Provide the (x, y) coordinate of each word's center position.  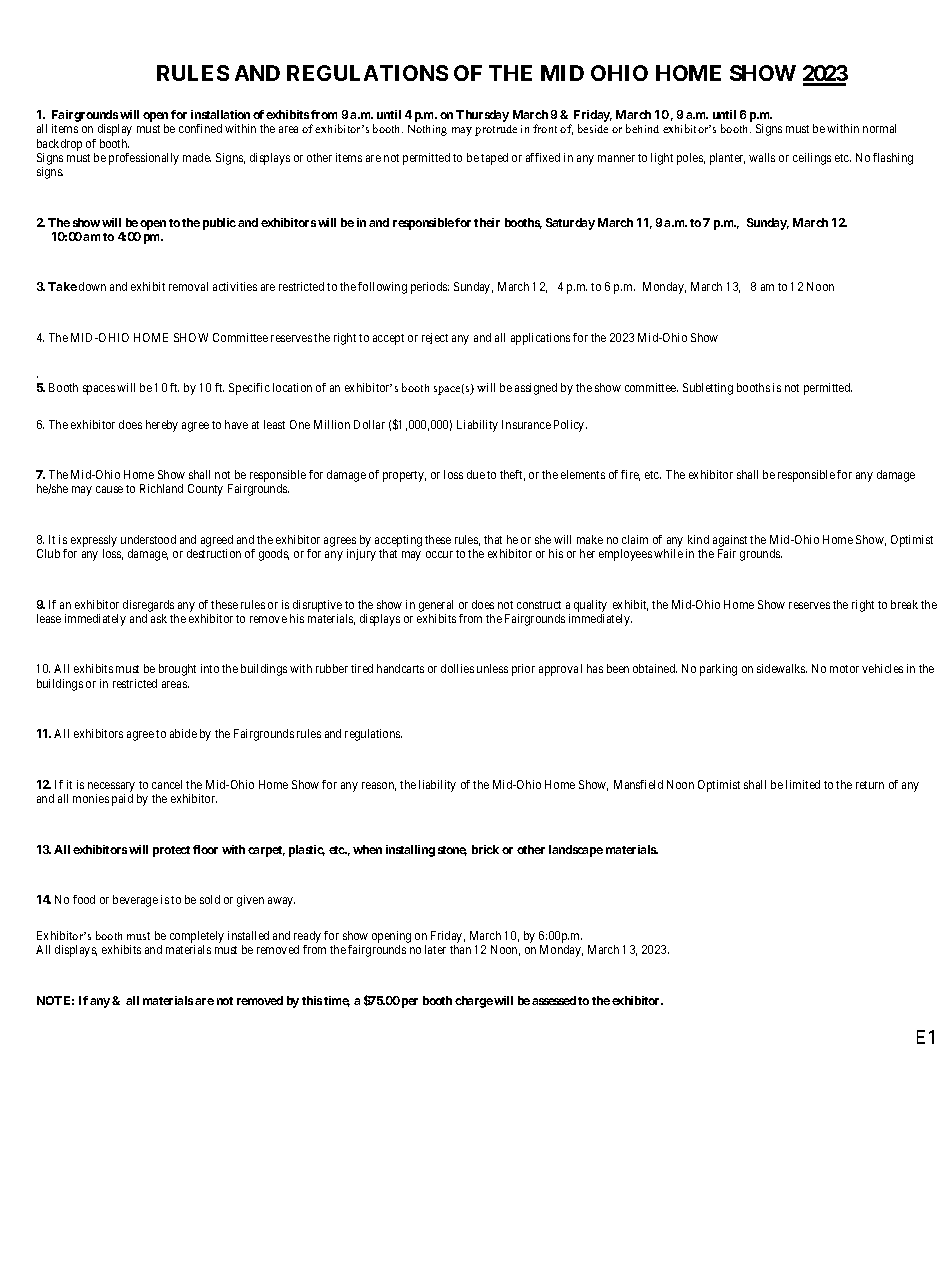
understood (148, 539)
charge (474, 1002)
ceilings (812, 159)
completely (197, 938)
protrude (496, 130)
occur (439, 554)
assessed (554, 1000)
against (730, 541)
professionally (144, 159)
